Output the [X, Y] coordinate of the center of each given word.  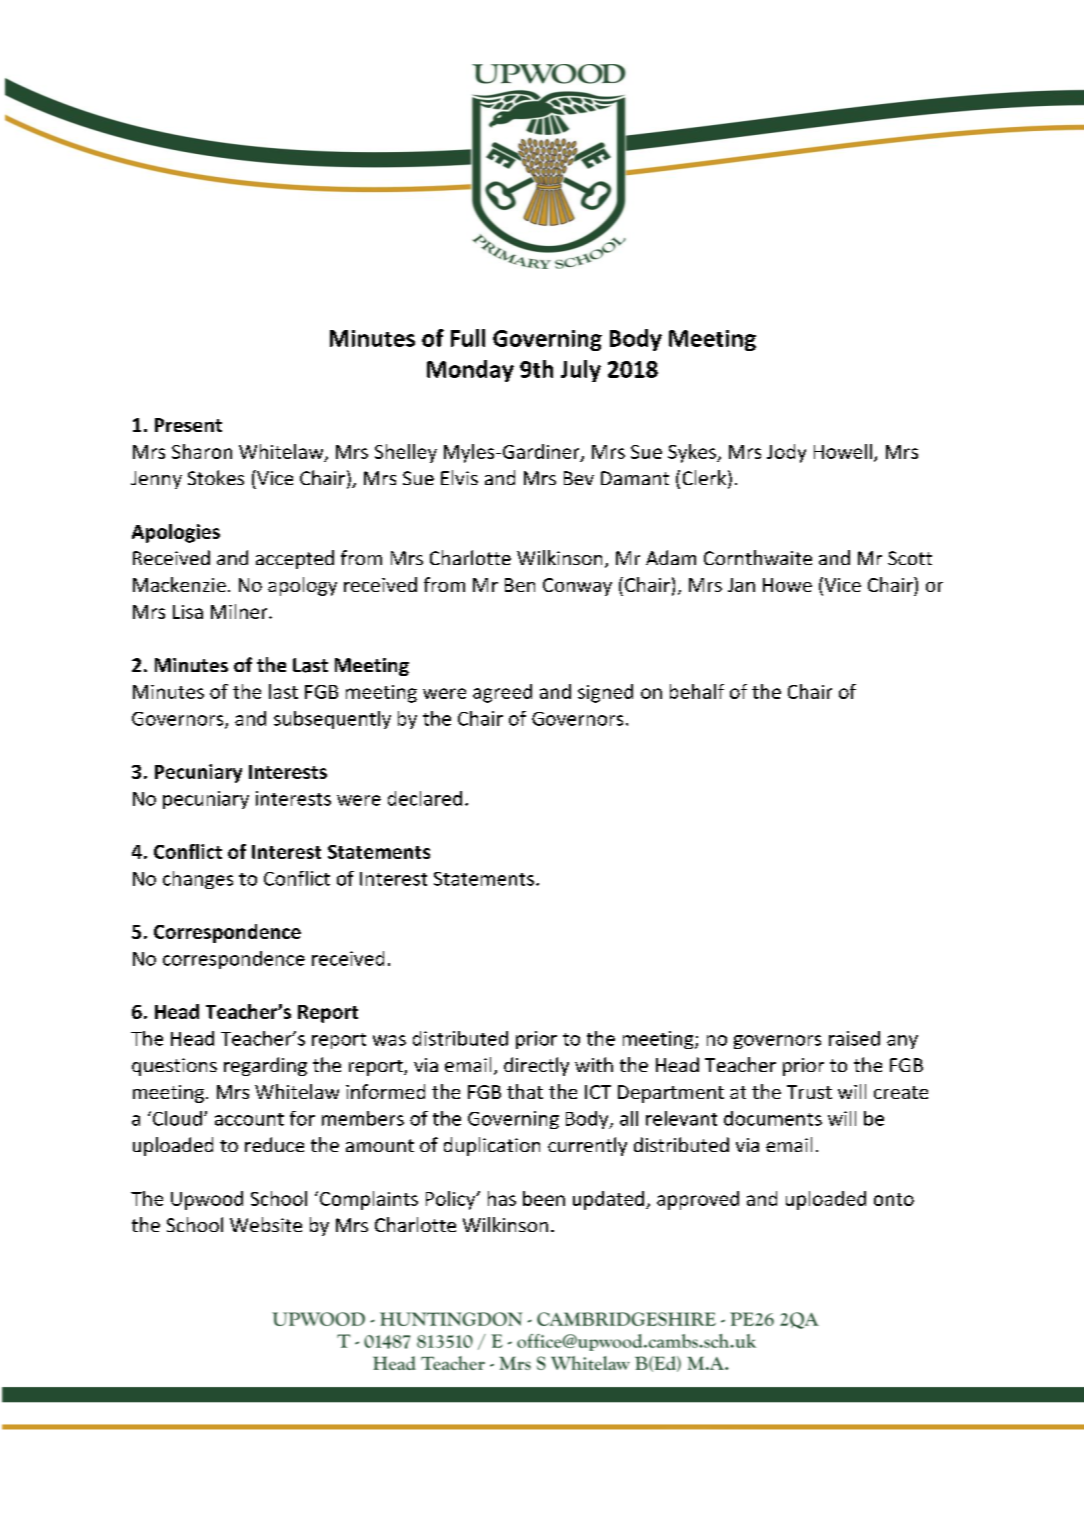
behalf [697, 691]
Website [266, 1224]
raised [854, 1038]
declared [425, 798]
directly [536, 1066]
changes [198, 880]
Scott [910, 558]
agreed [502, 693]
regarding [265, 1066]
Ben [520, 585]
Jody [786, 453]
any [902, 1042]
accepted [295, 559]
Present [188, 425]
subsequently [332, 720]
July [581, 371]
